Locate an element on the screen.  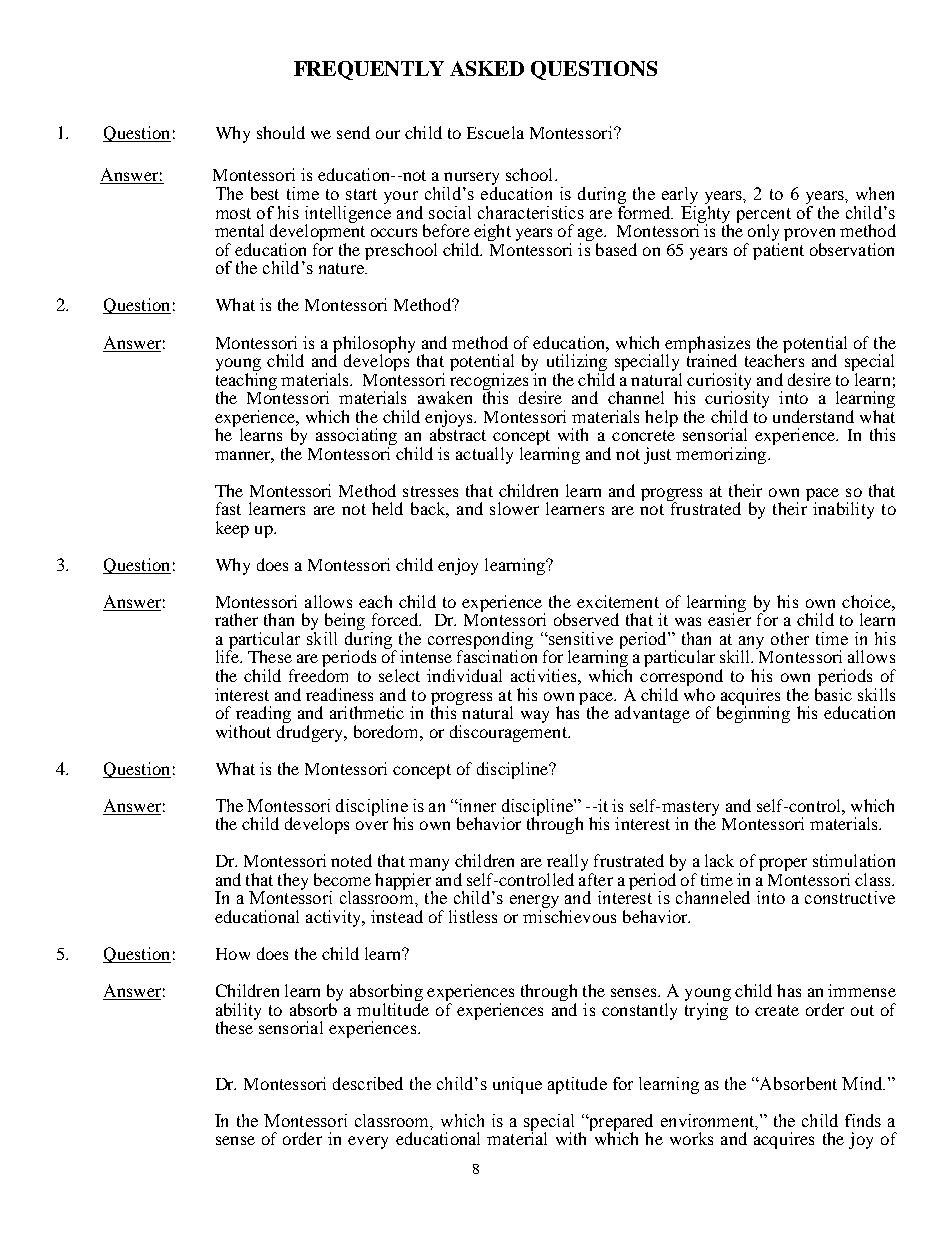
Escuela is located at coordinates (495, 132).
